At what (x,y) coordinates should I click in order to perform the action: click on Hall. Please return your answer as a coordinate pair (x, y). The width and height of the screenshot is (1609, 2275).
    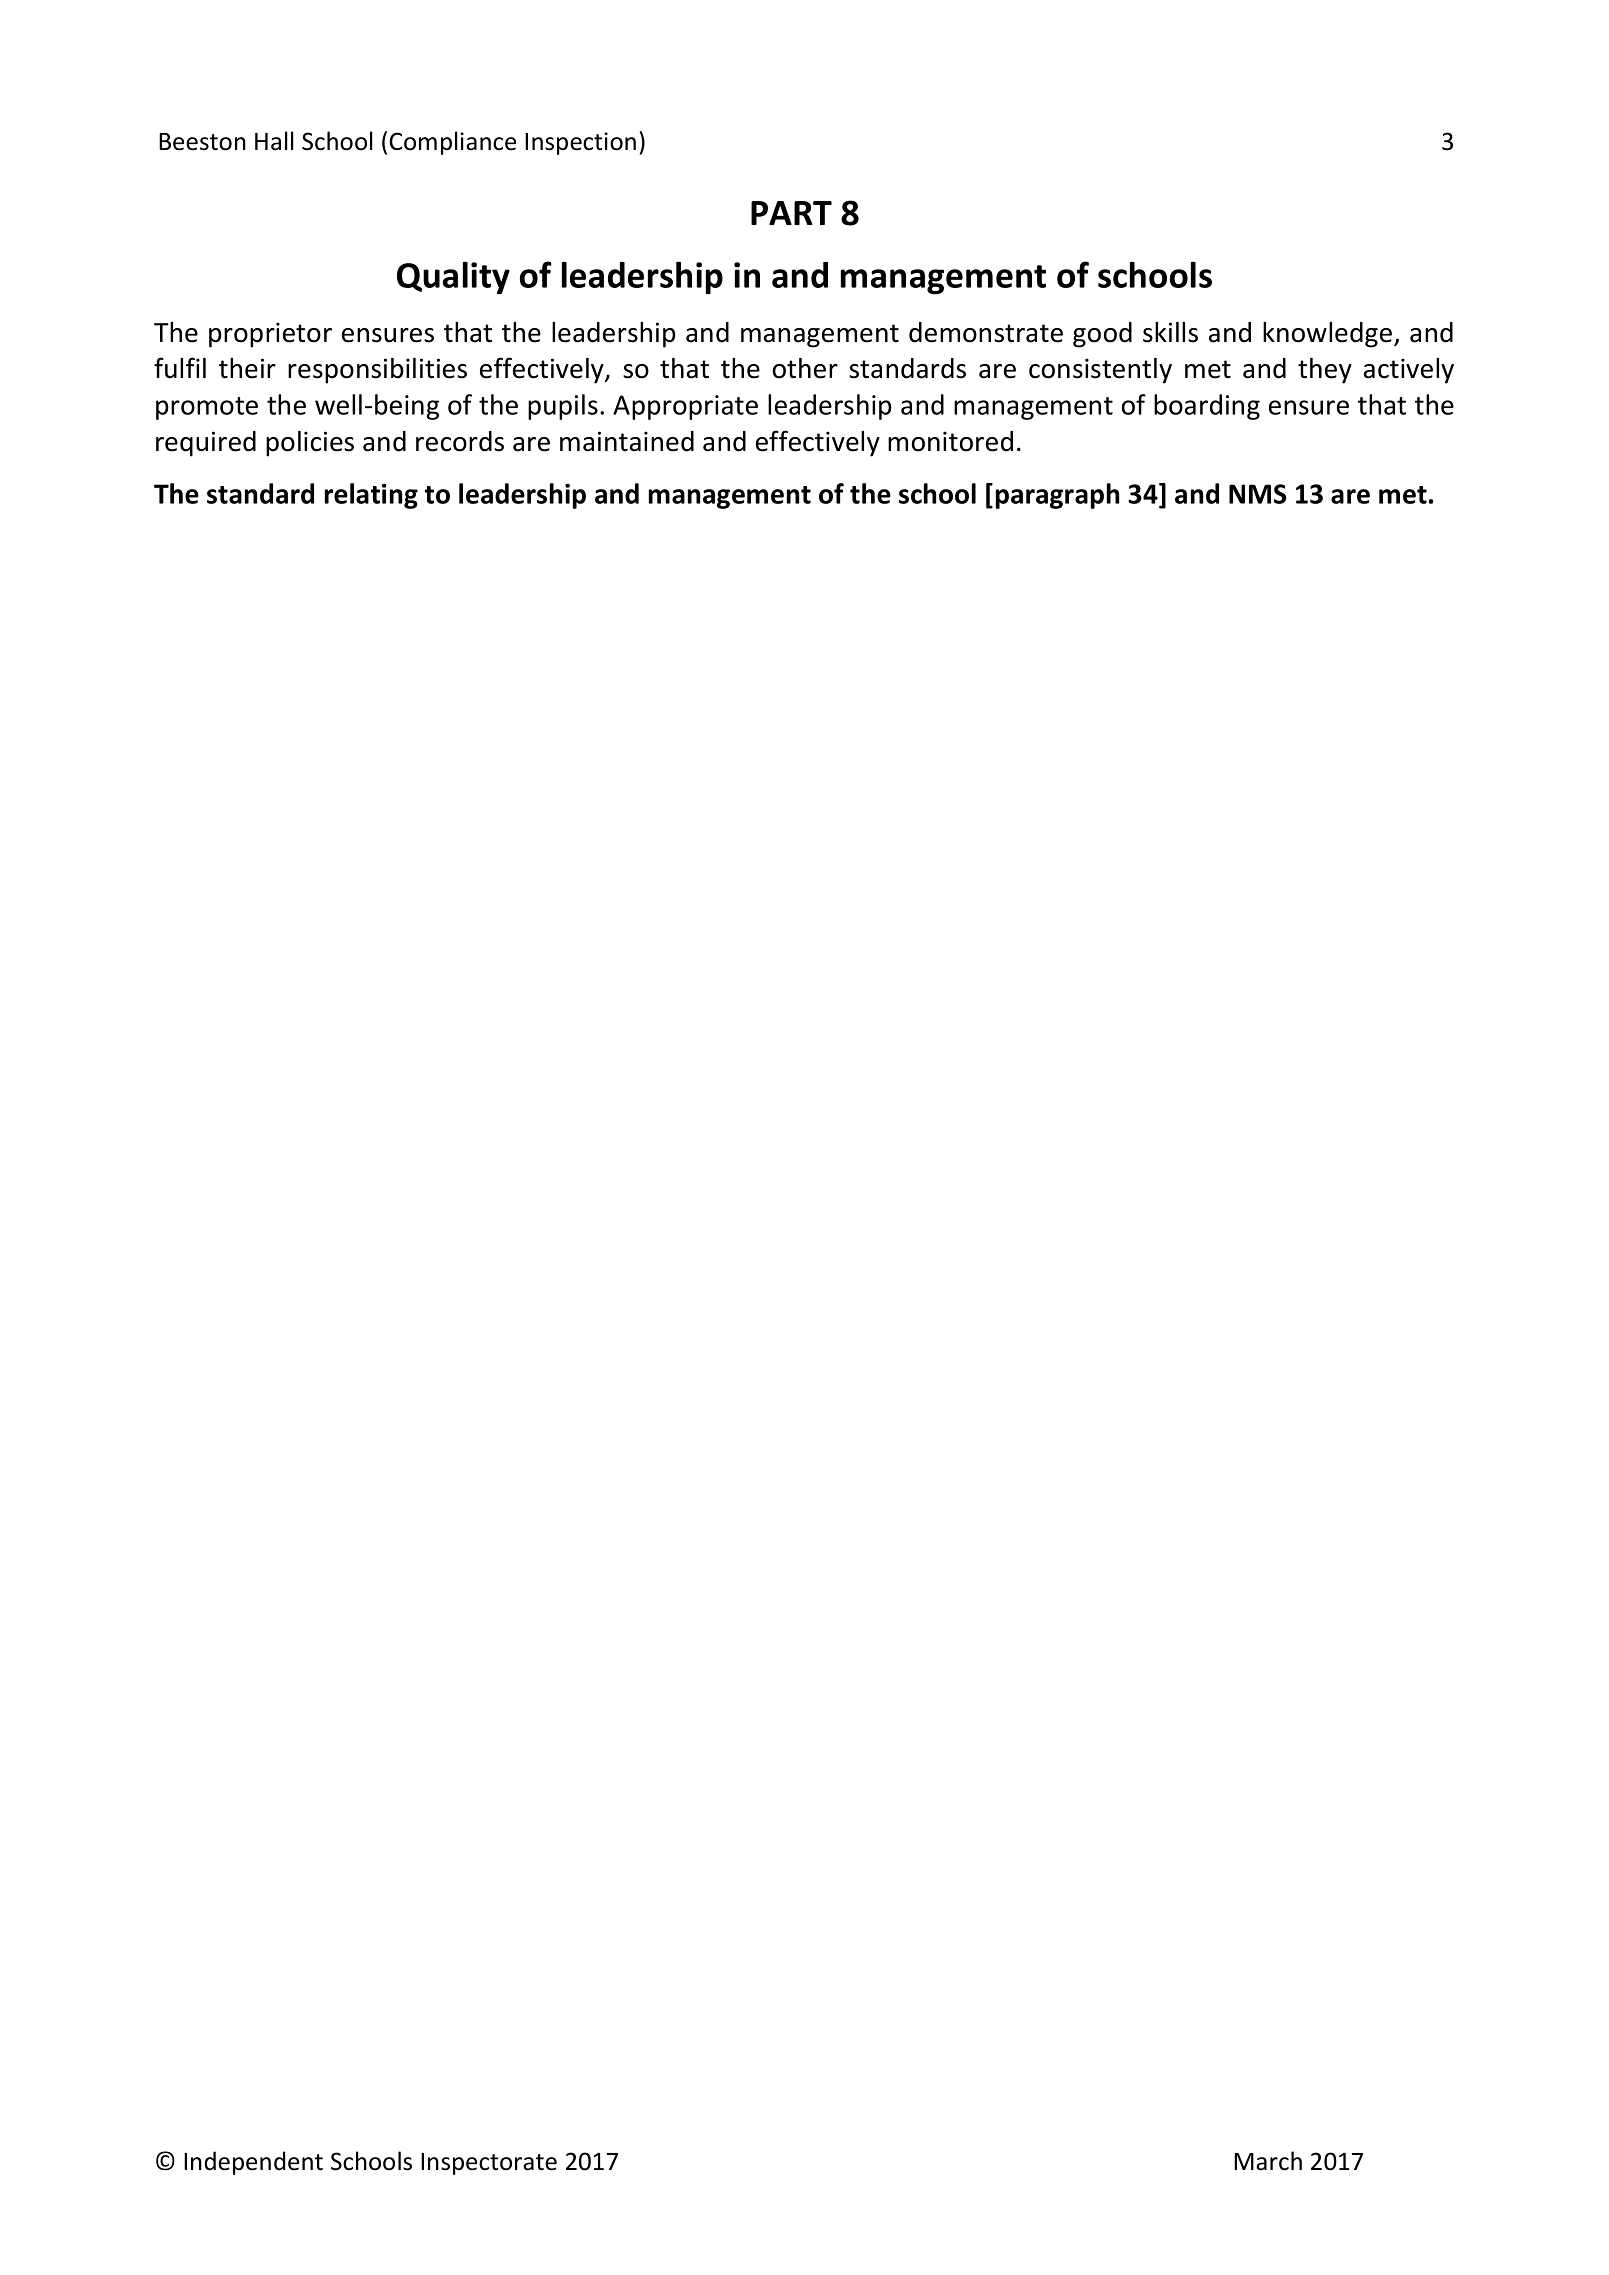
    Looking at the image, I should click on (274, 141).
